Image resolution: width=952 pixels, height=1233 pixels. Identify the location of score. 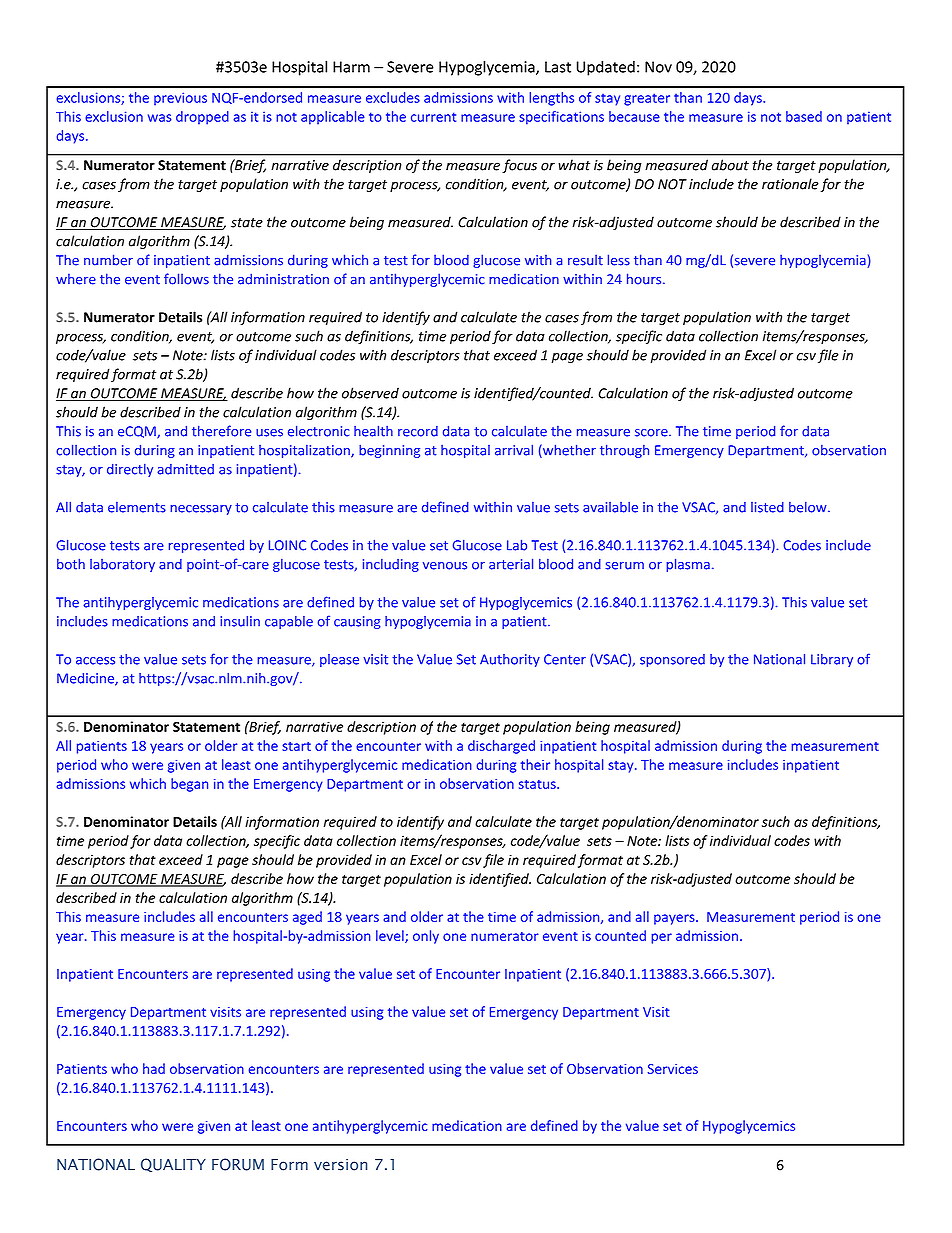
(652, 433).
